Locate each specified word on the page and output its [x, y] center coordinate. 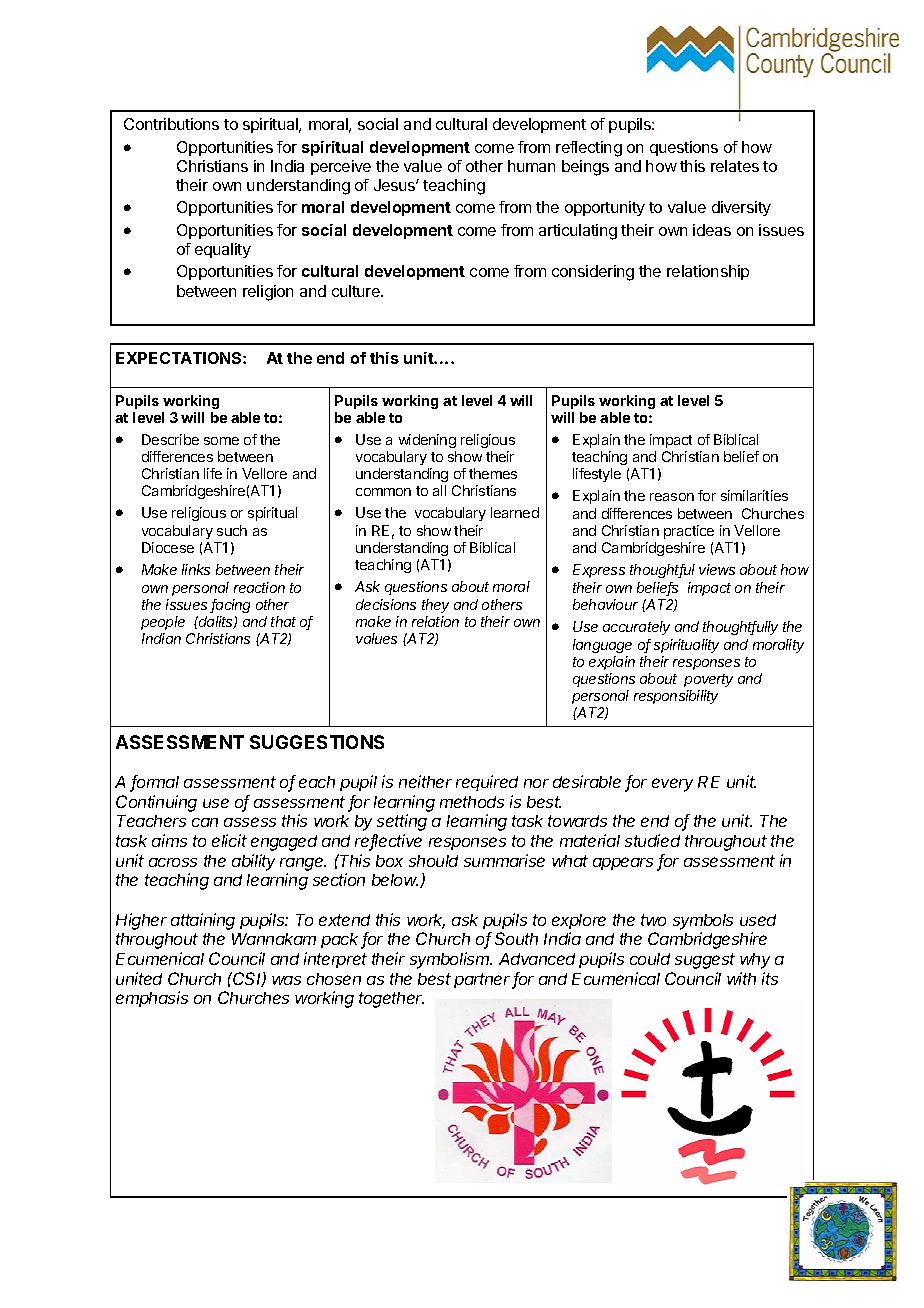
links [196, 569]
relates [735, 166]
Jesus [395, 185]
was [286, 980]
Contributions [171, 124]
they [435, 606]
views [717, 569]
